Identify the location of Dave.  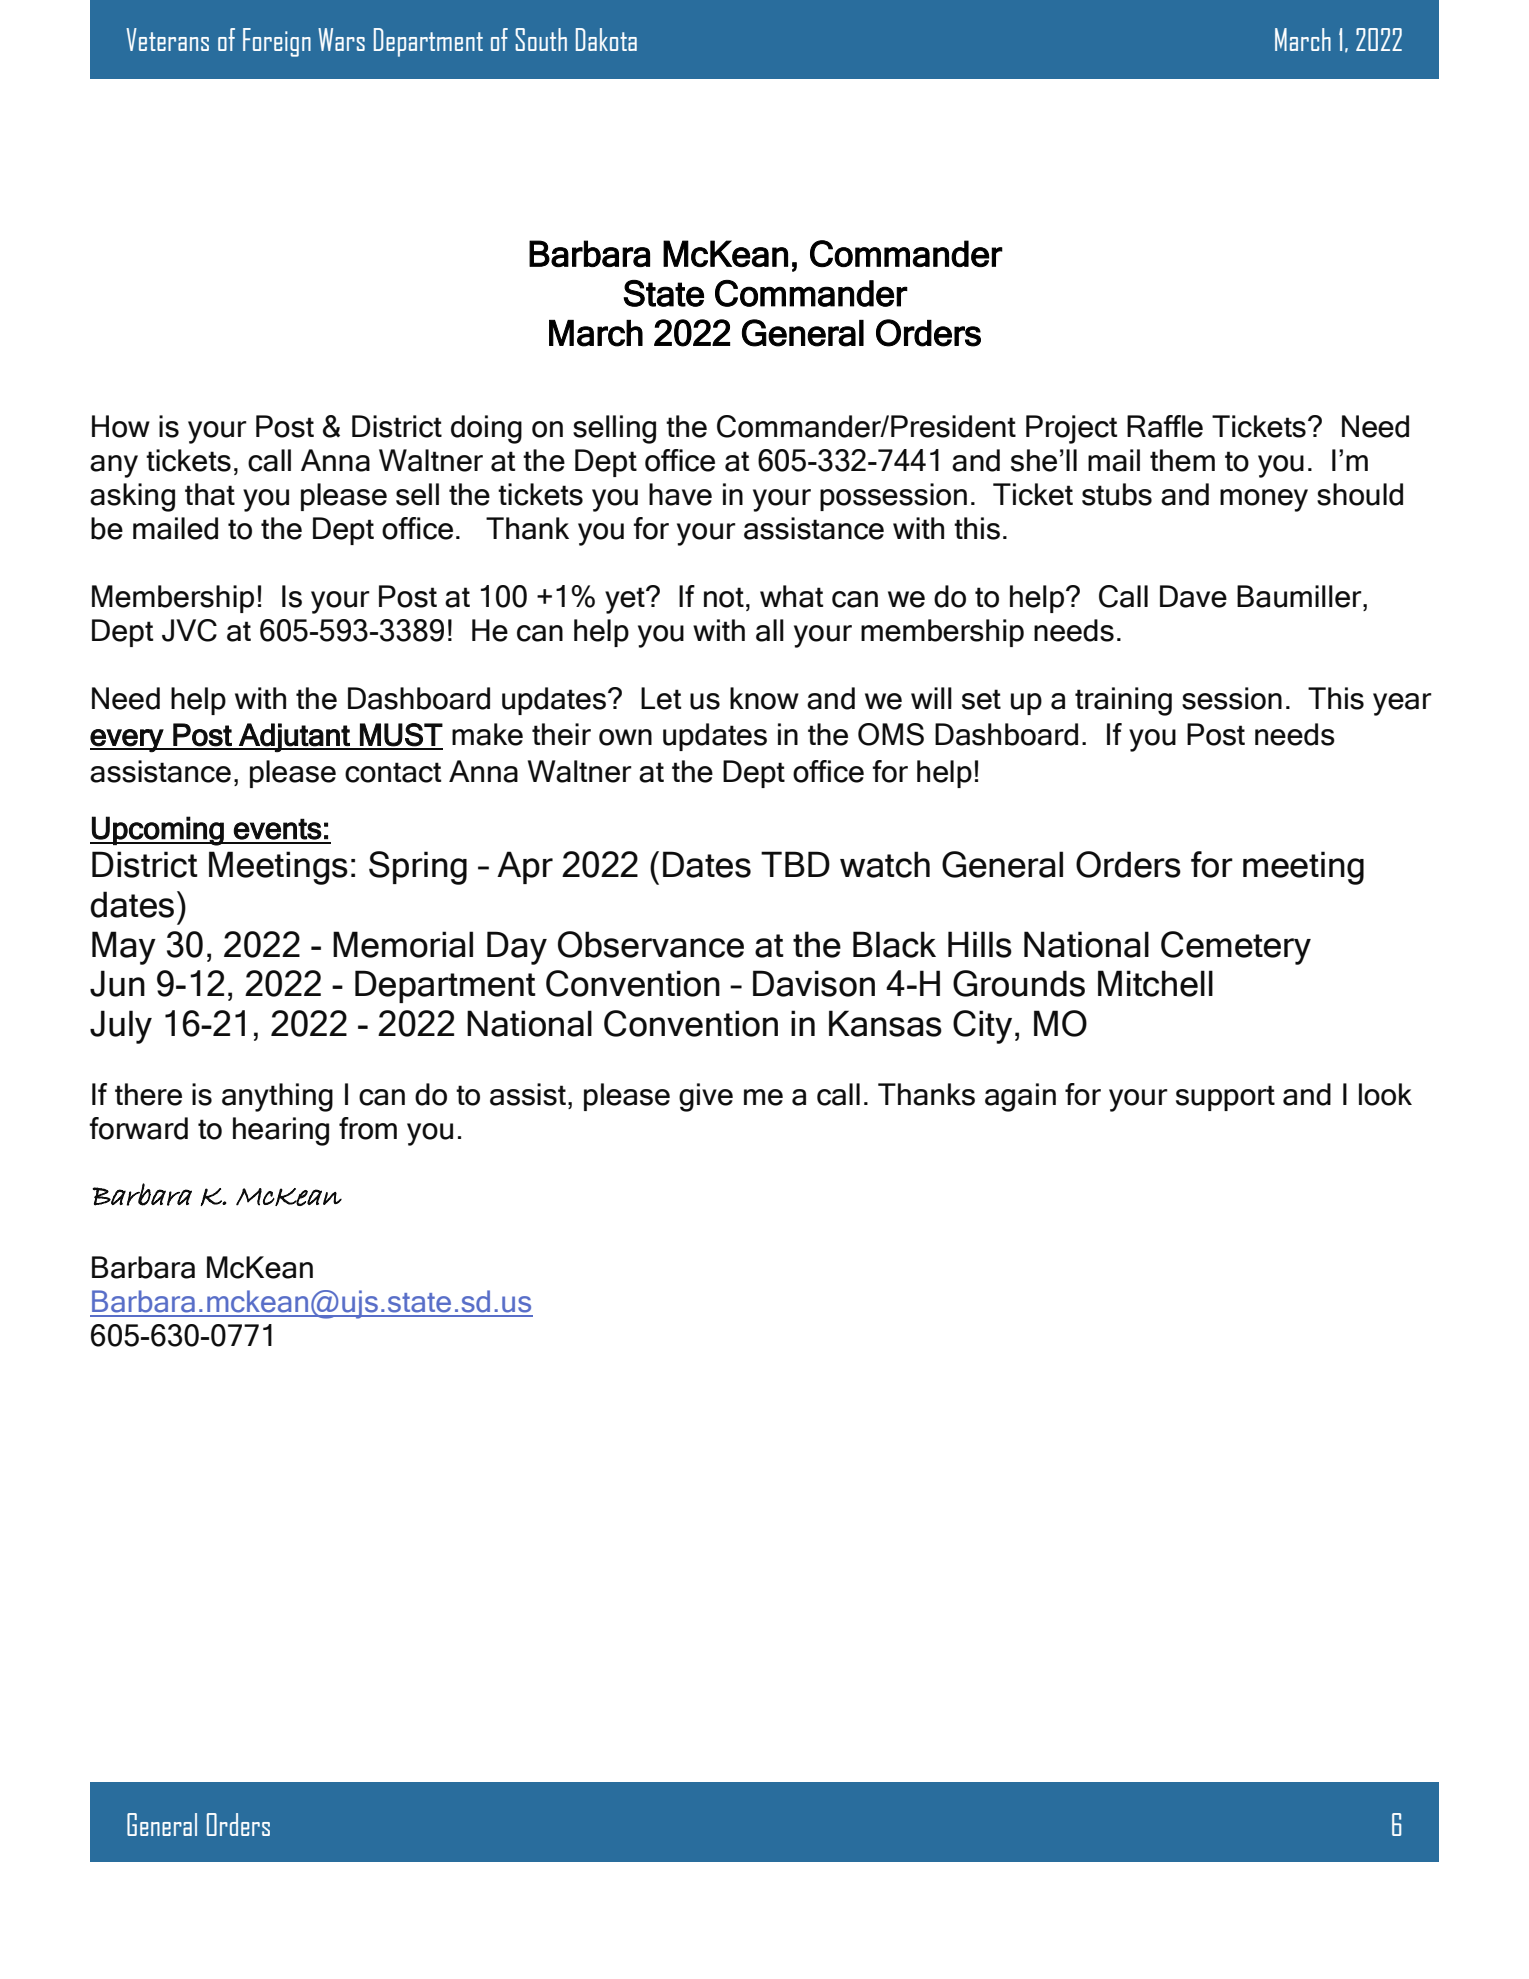
(1193, 596).
